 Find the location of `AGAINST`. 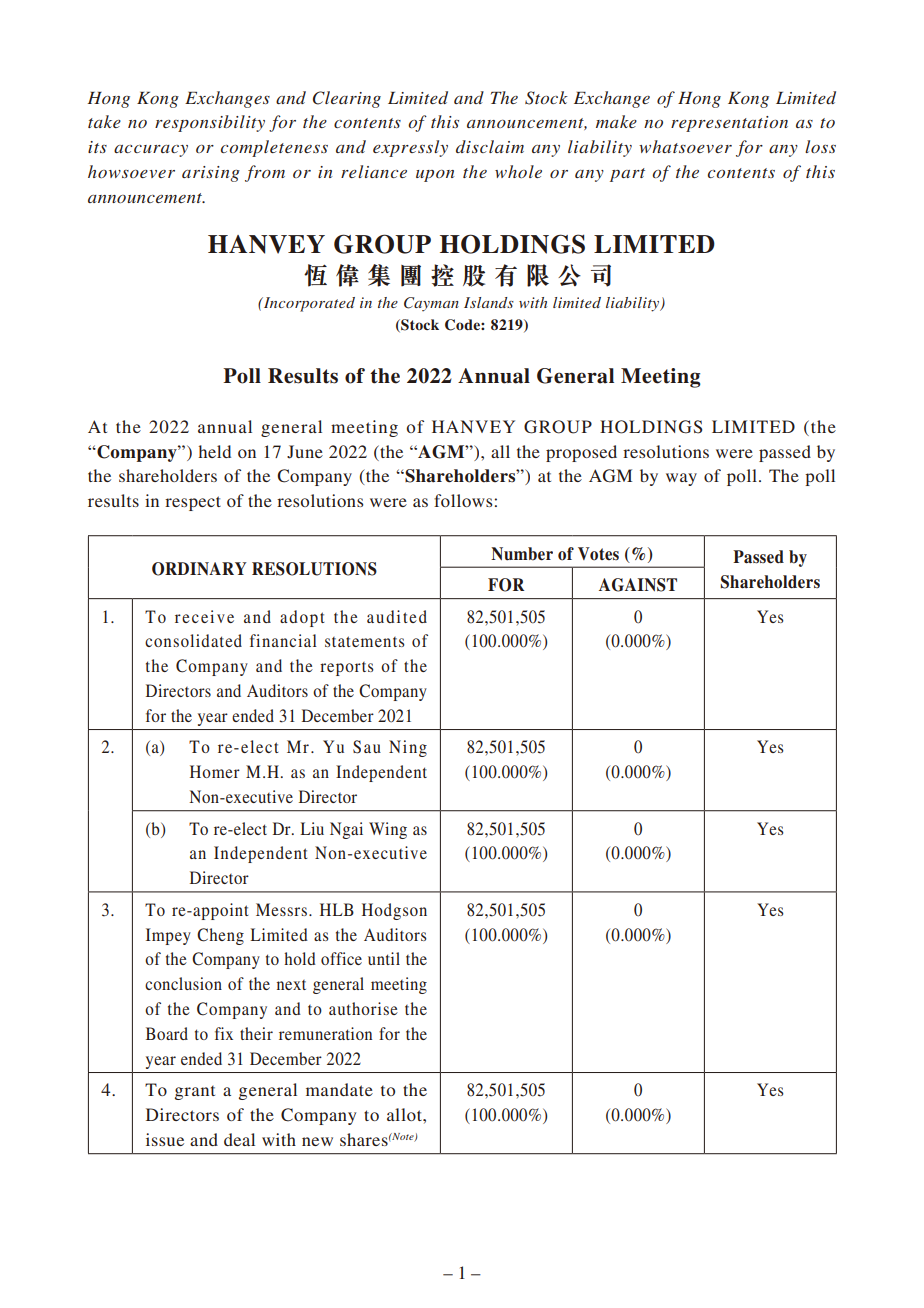

AGAINST is located at coordinates (638, 585).
